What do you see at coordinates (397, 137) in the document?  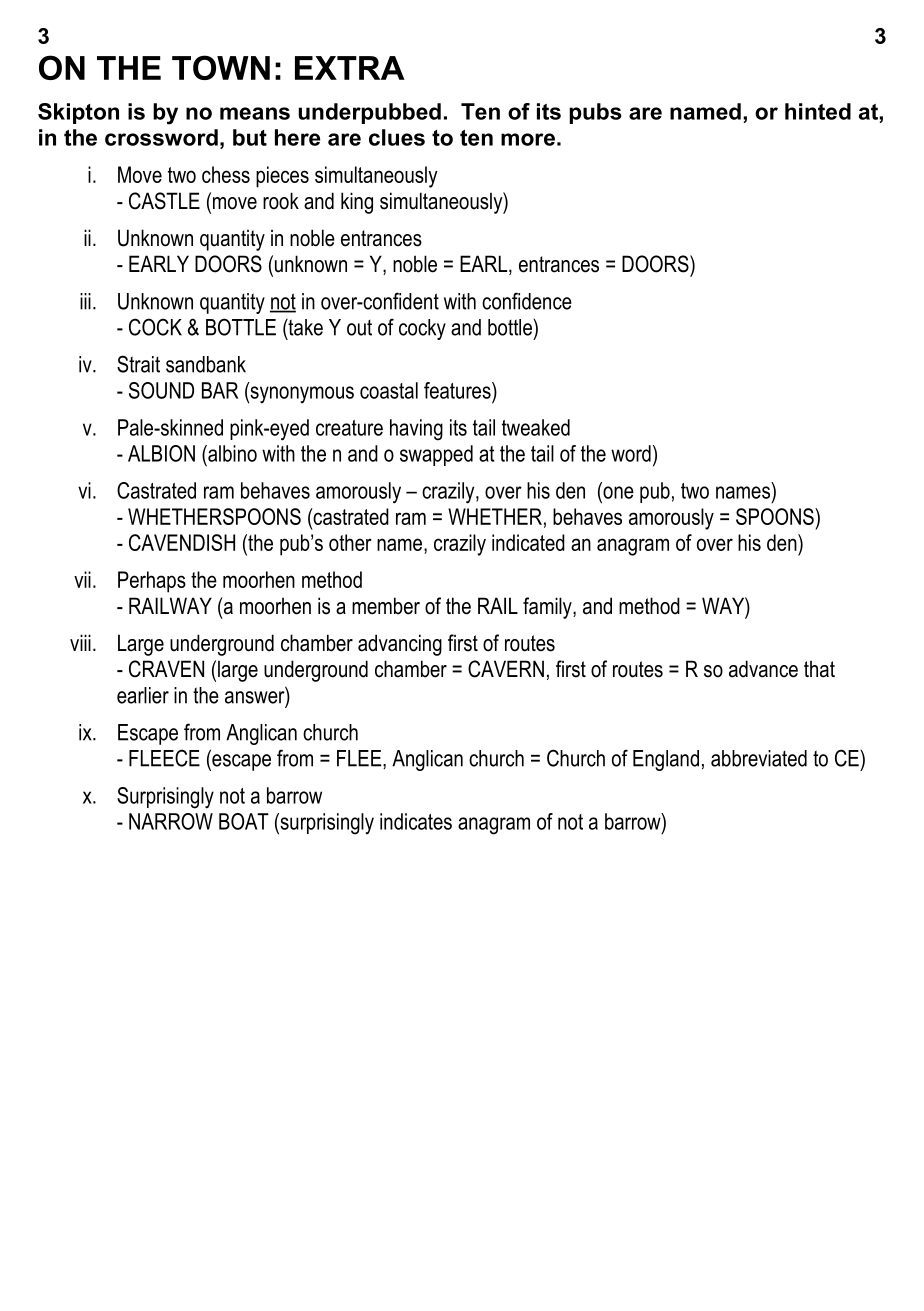 I see `clues` at bounding box center [397, 137].
